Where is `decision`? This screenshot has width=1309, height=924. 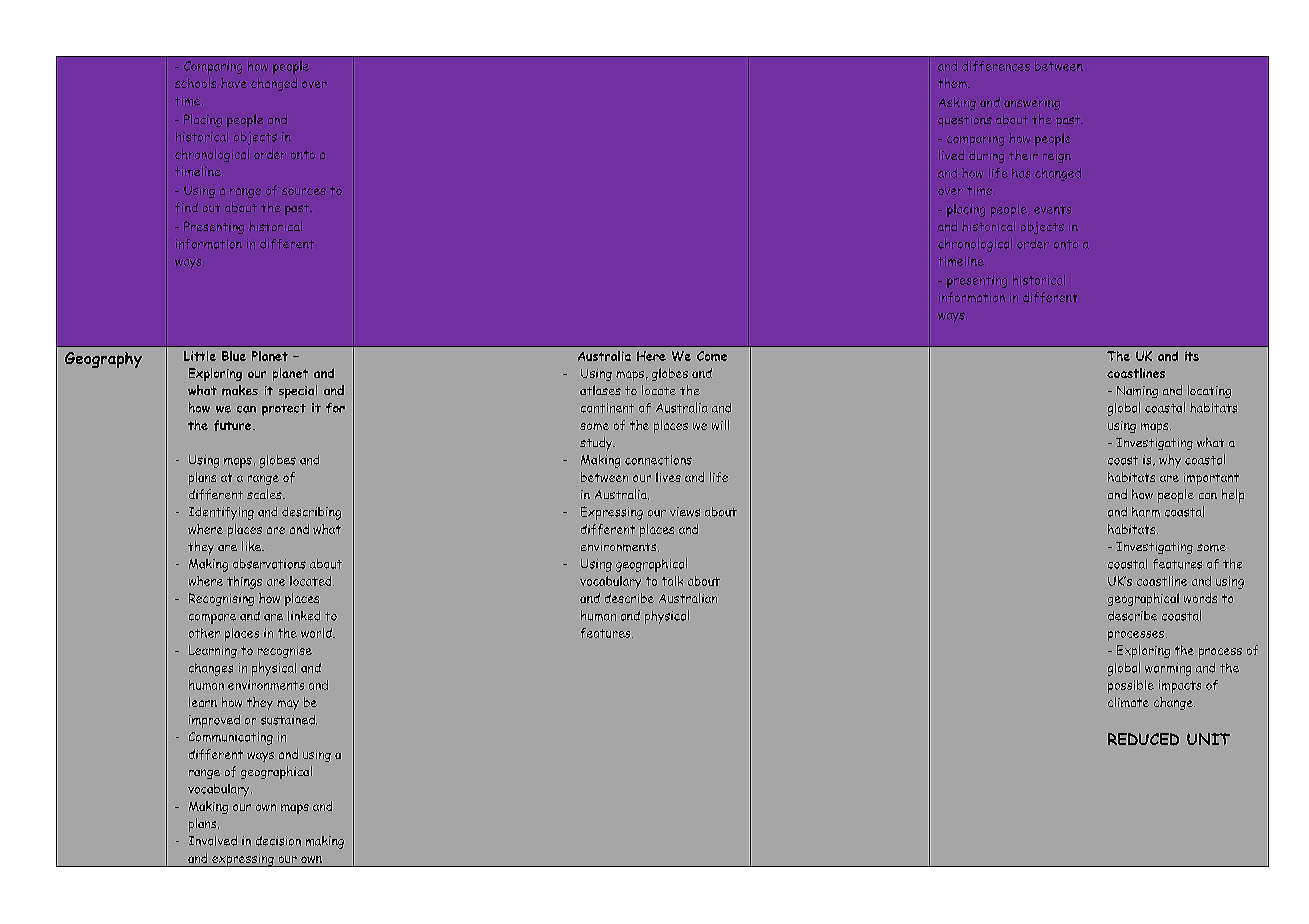
decision is located at coordinates (278, 841).
